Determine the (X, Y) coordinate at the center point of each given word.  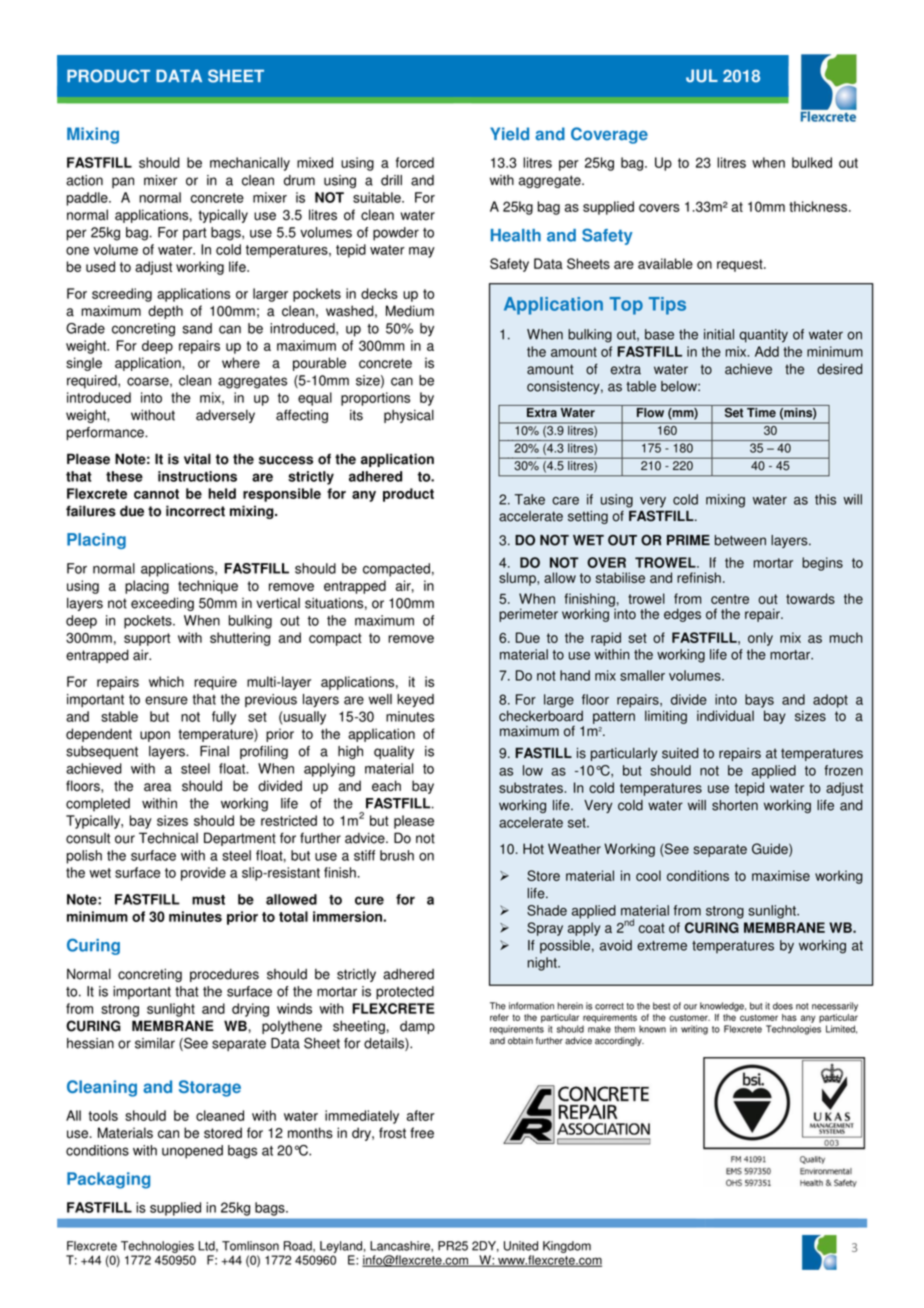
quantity (763, 336)
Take (530, 499)
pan (123, 182)
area (157, 787)
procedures (224, 975)
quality (394, 752)
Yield (509, 134)
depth (165, 312)
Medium (410, 311)
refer (499, 1017)
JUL (702, 76)
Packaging (108, 1180)
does (783, 1006)
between (740, 540)
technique (208, 587)
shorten (735, 805)
